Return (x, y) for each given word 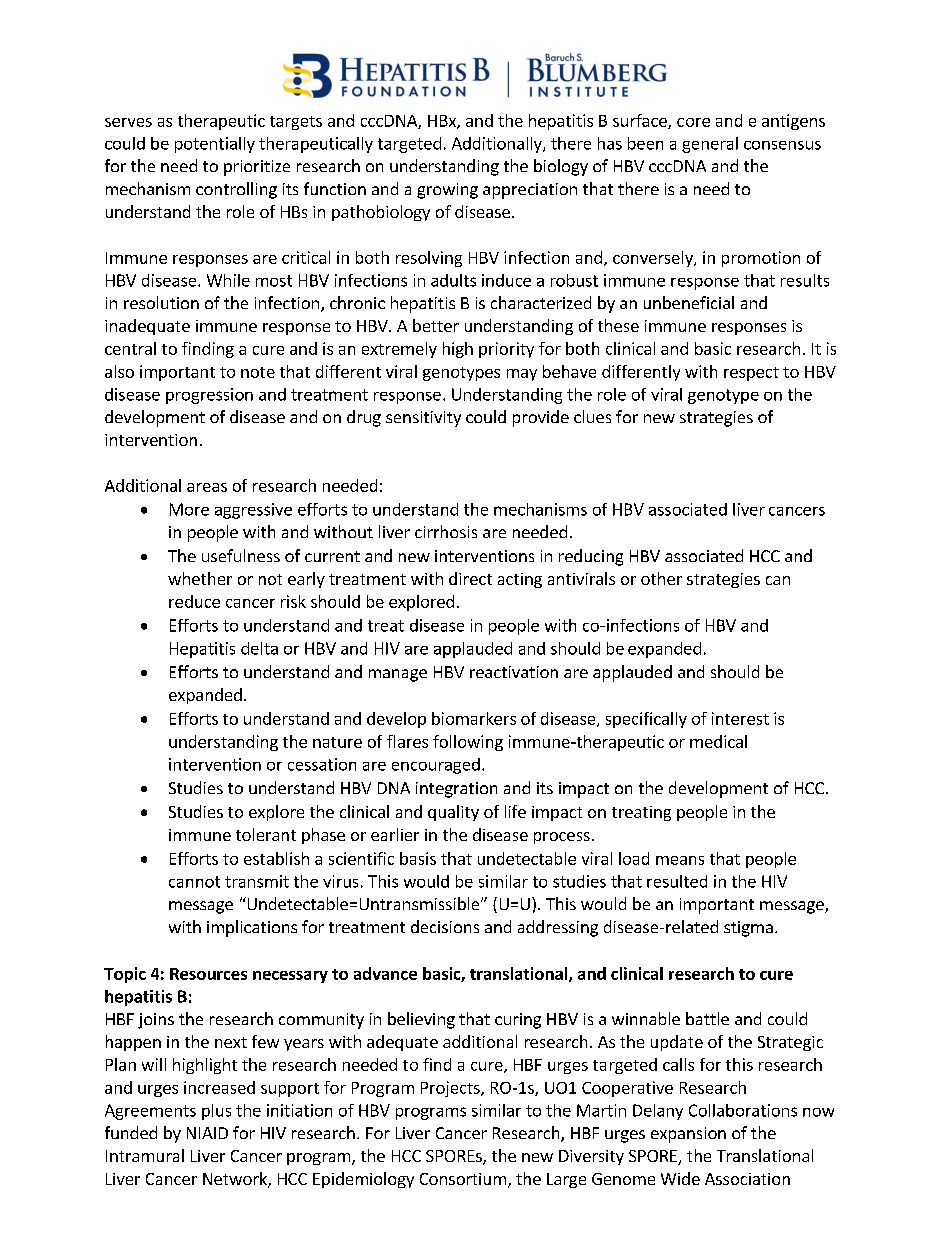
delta (259, 648)
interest (740, 718)
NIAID (207, 1133)
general (710, 145)
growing (447, 191)
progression (209, 396)
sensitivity (423, 419)
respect (751, 374)
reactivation (514, 672)
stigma (748, 929)
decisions (445, 926)
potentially (215, 145)
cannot (194, 882)
